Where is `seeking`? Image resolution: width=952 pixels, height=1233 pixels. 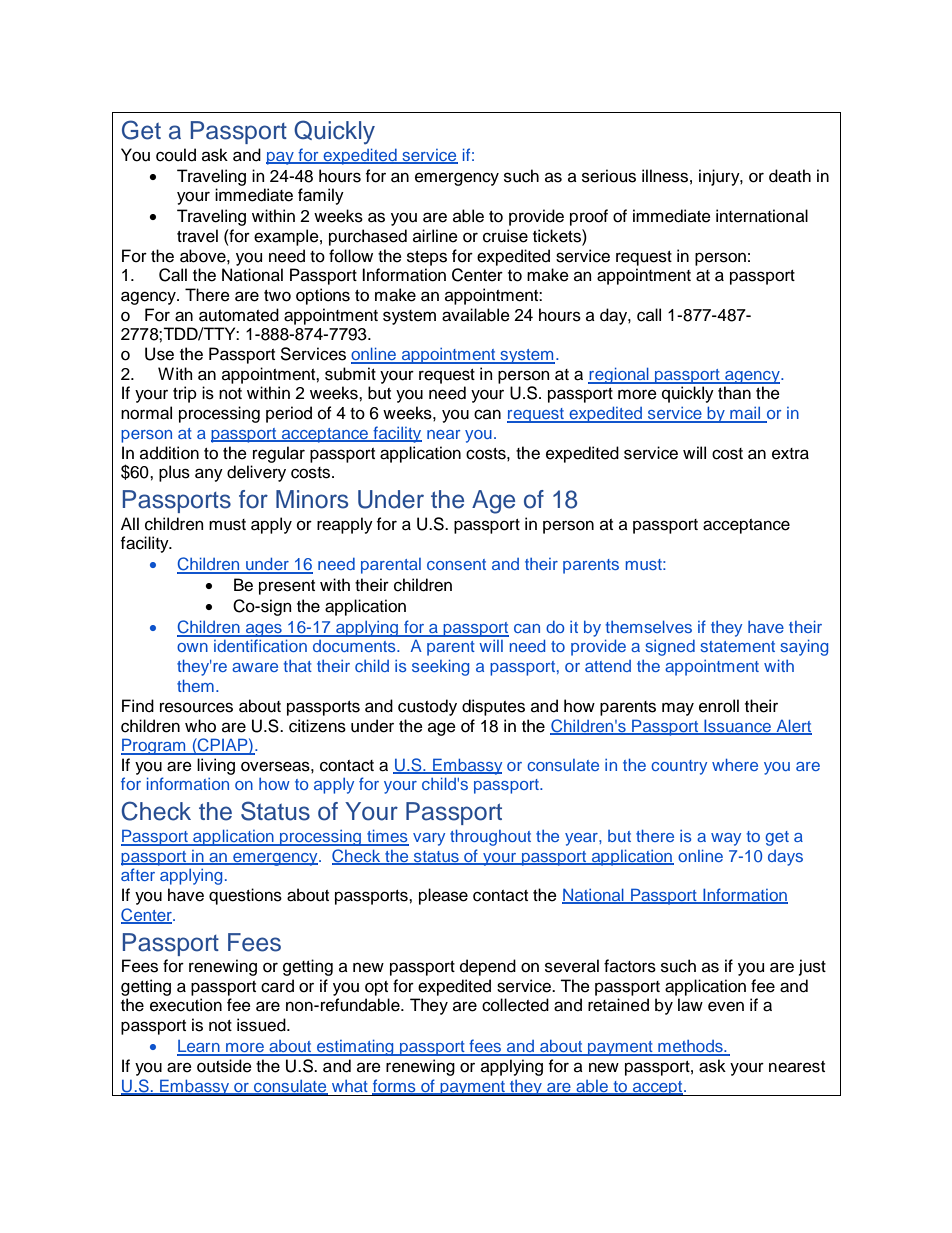 seeking is located at coordinates (440, 668).
